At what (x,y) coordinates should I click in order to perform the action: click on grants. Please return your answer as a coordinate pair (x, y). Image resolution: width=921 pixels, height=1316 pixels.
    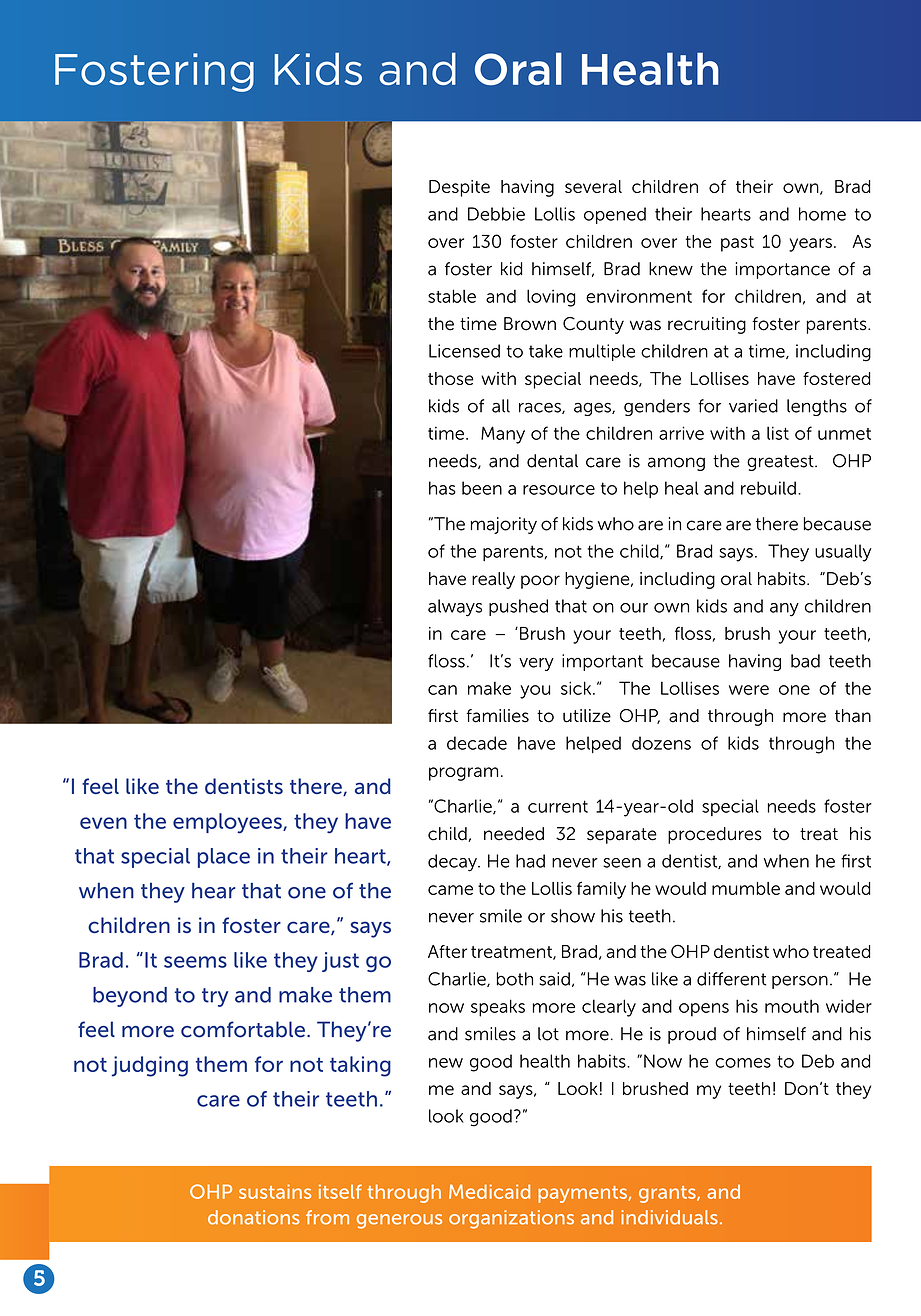
    Looking at the image, I should click on (668, 1194).
